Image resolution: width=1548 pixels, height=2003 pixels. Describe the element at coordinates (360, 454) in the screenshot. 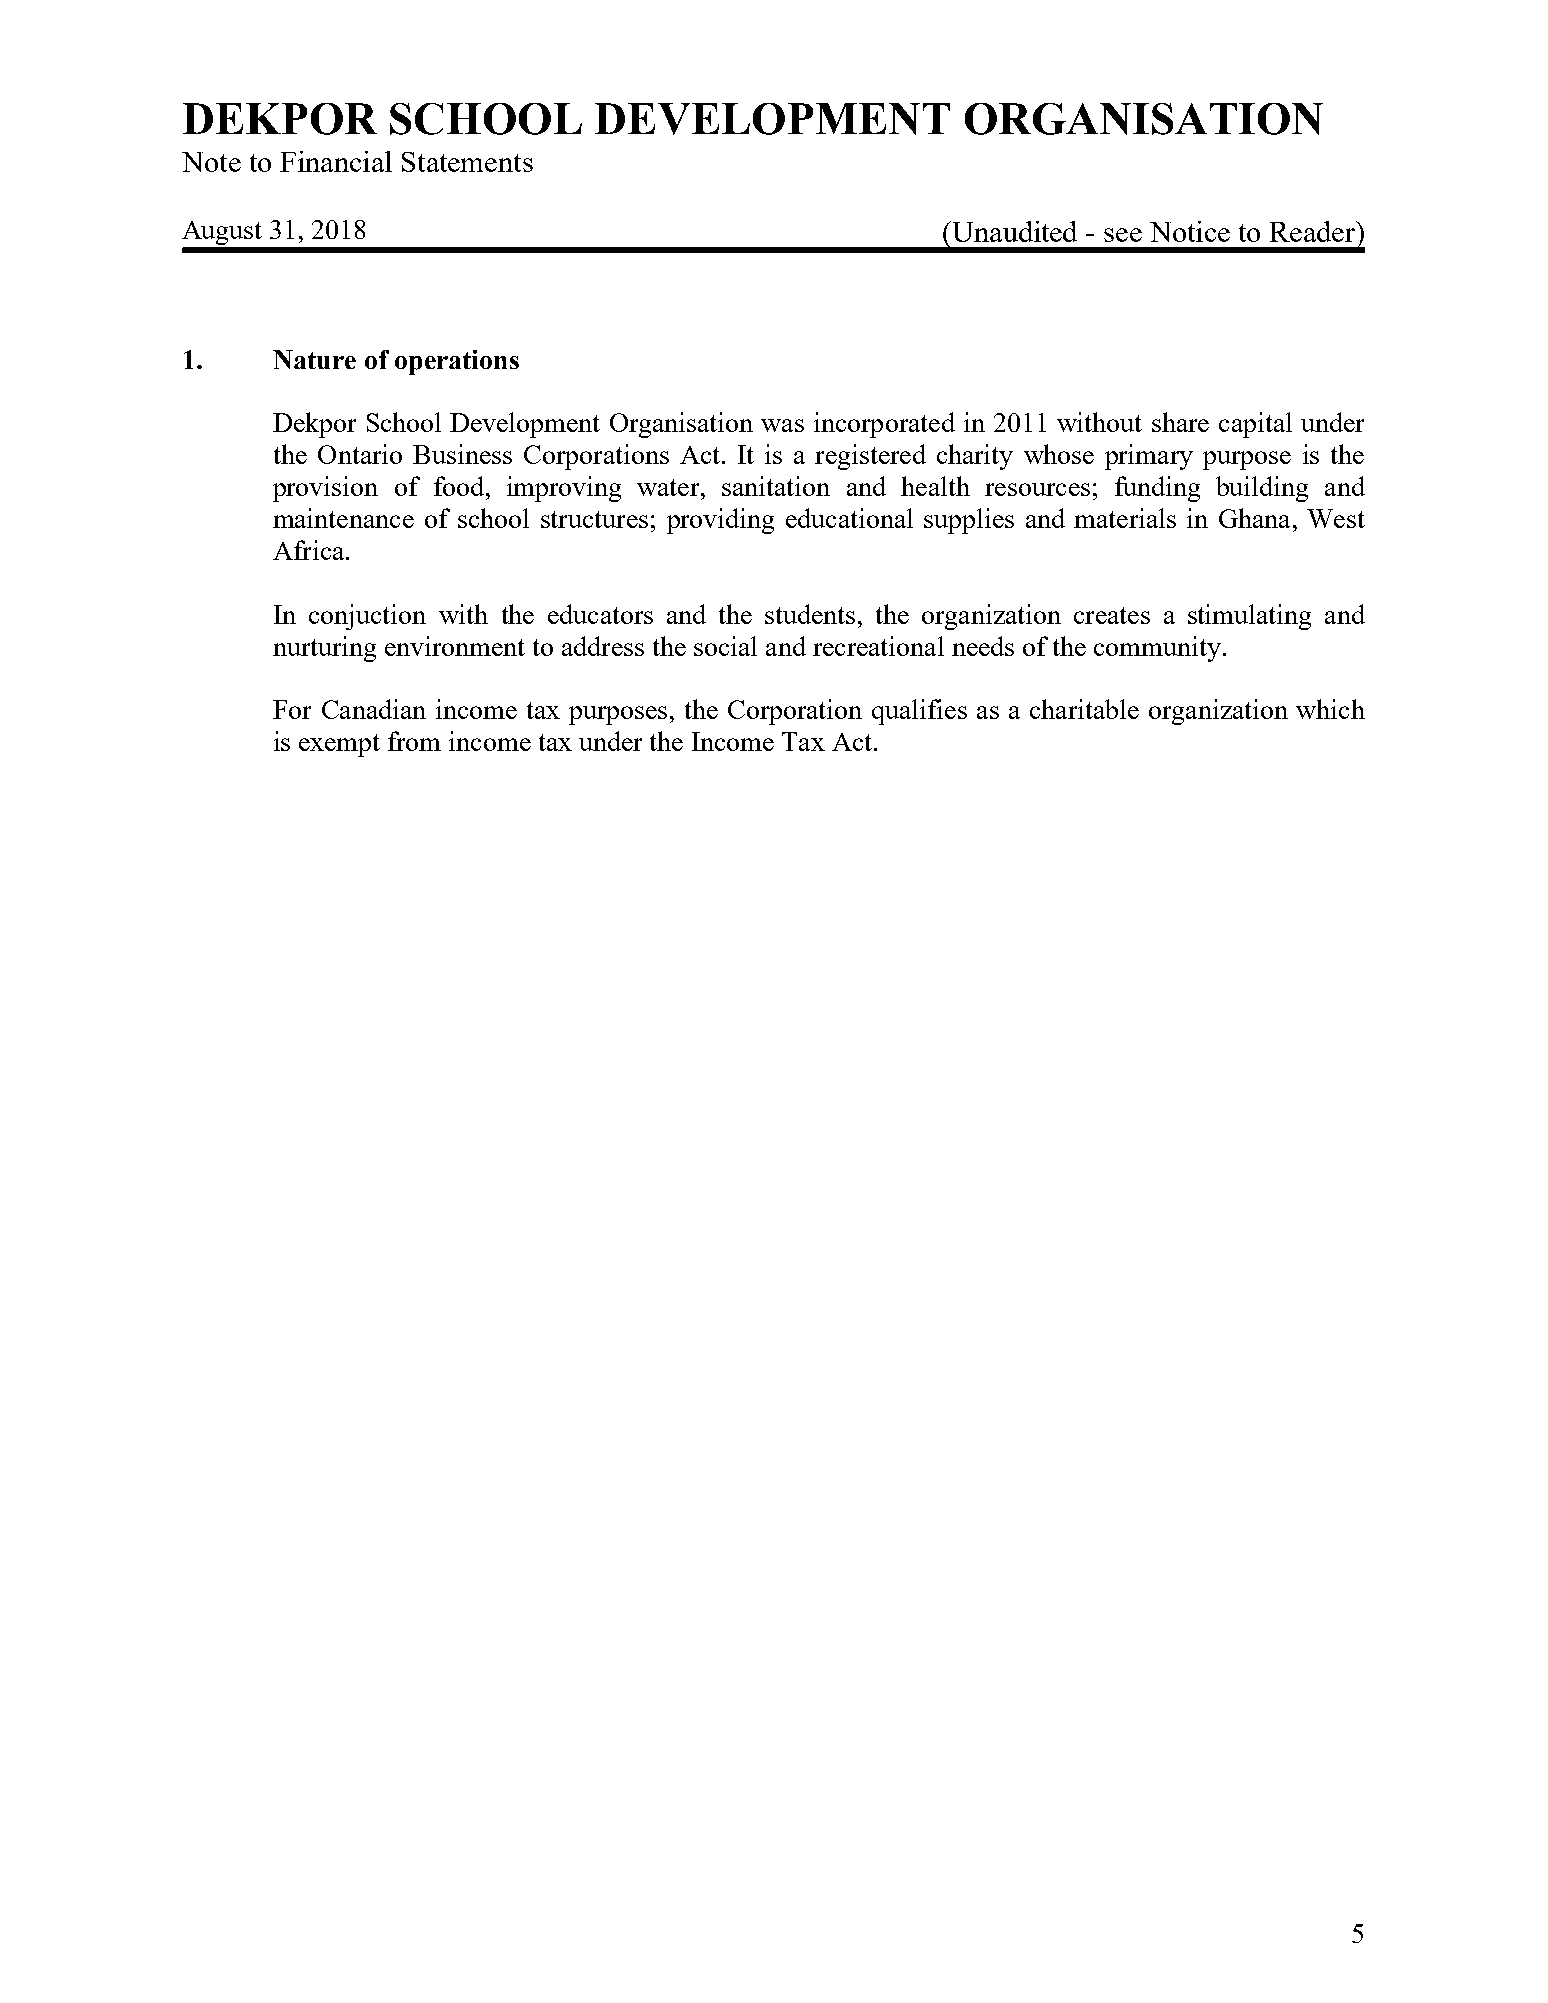

I see `Ontario` at that location.
